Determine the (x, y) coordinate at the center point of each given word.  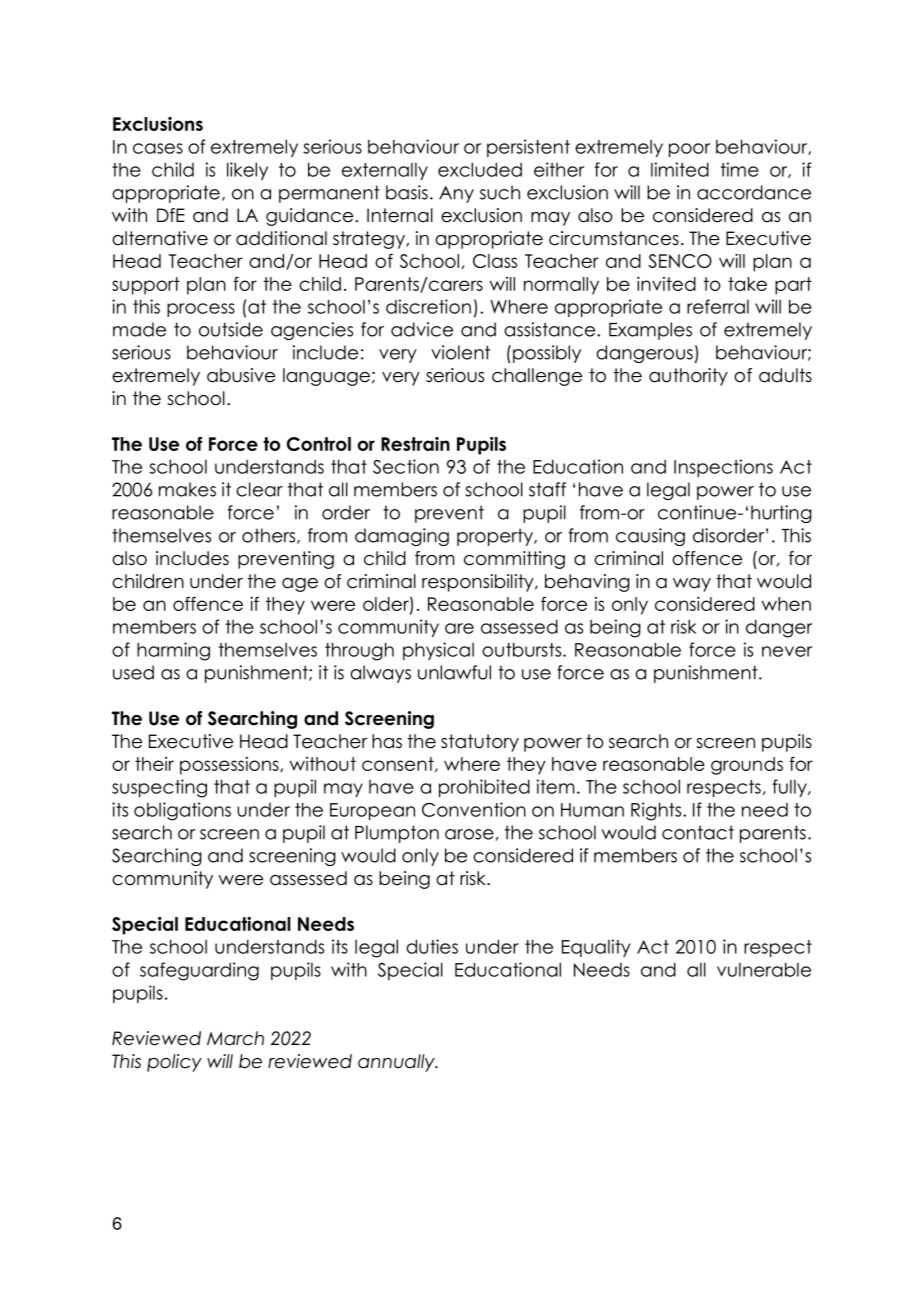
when (786, 604)
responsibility (479, 583)
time (740, 169)
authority (688, 377)
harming (173, 651)
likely (247, 171)
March (235, 1038)
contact (698, 832)
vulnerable (764, 969)
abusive (241, 375)
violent (460, 352)
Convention (474, 809)
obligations (182, 811)
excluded (480, 169)
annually (397, 1063)
